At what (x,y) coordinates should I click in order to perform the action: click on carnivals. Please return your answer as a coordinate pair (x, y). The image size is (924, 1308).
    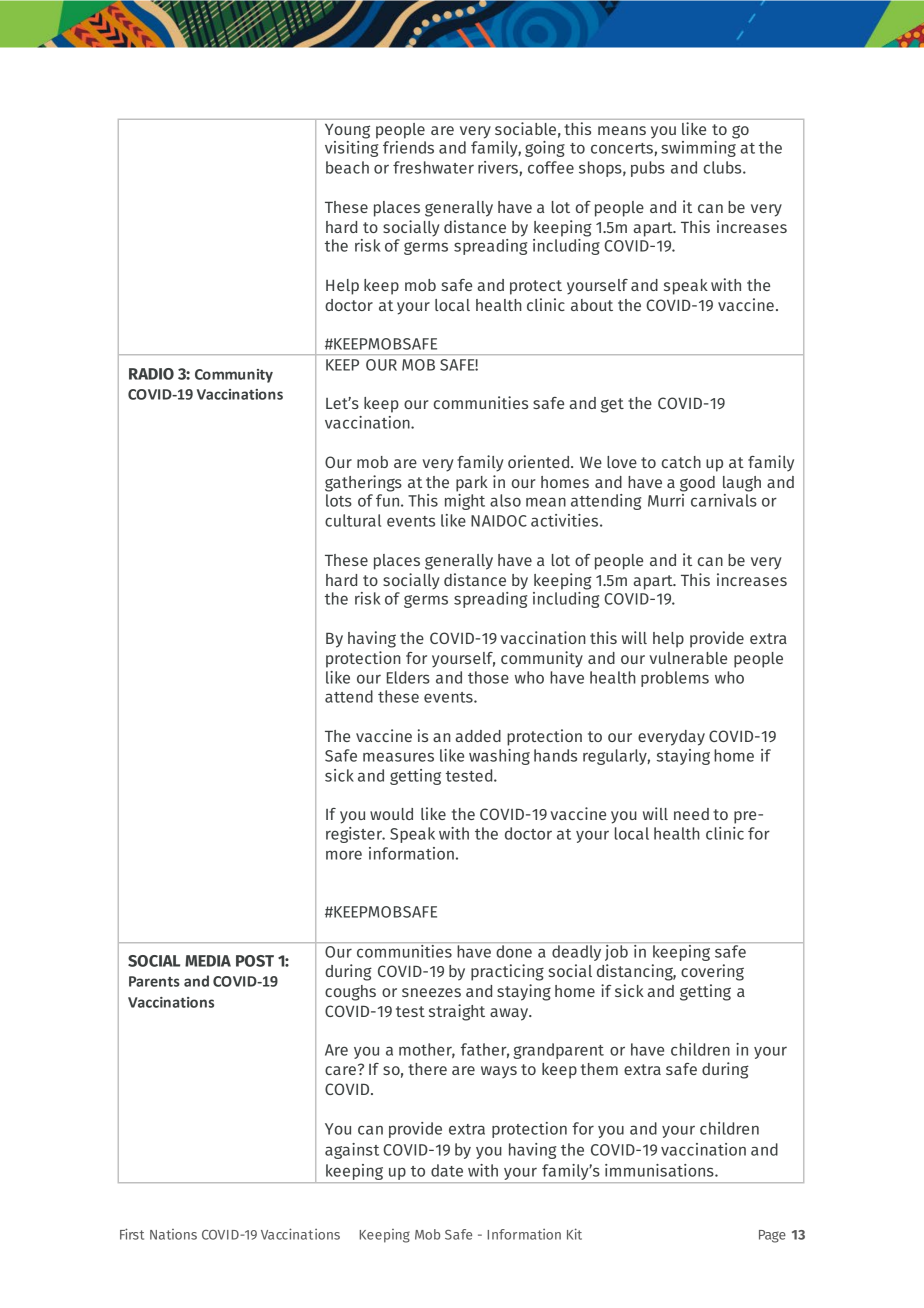
    Looking at the image, I should click on (724, 499).
